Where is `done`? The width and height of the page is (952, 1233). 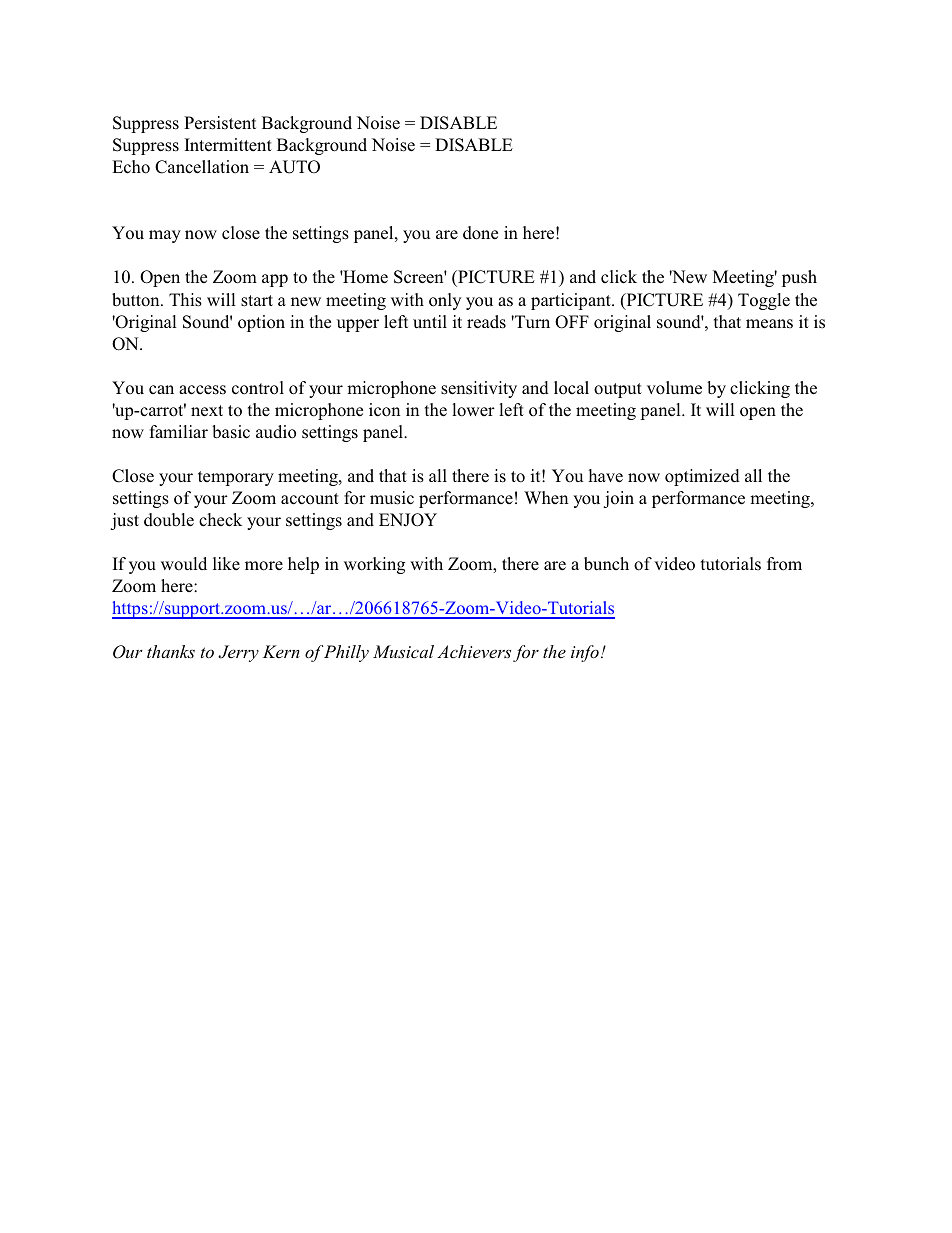 done is located at coordinates (480, 233).
